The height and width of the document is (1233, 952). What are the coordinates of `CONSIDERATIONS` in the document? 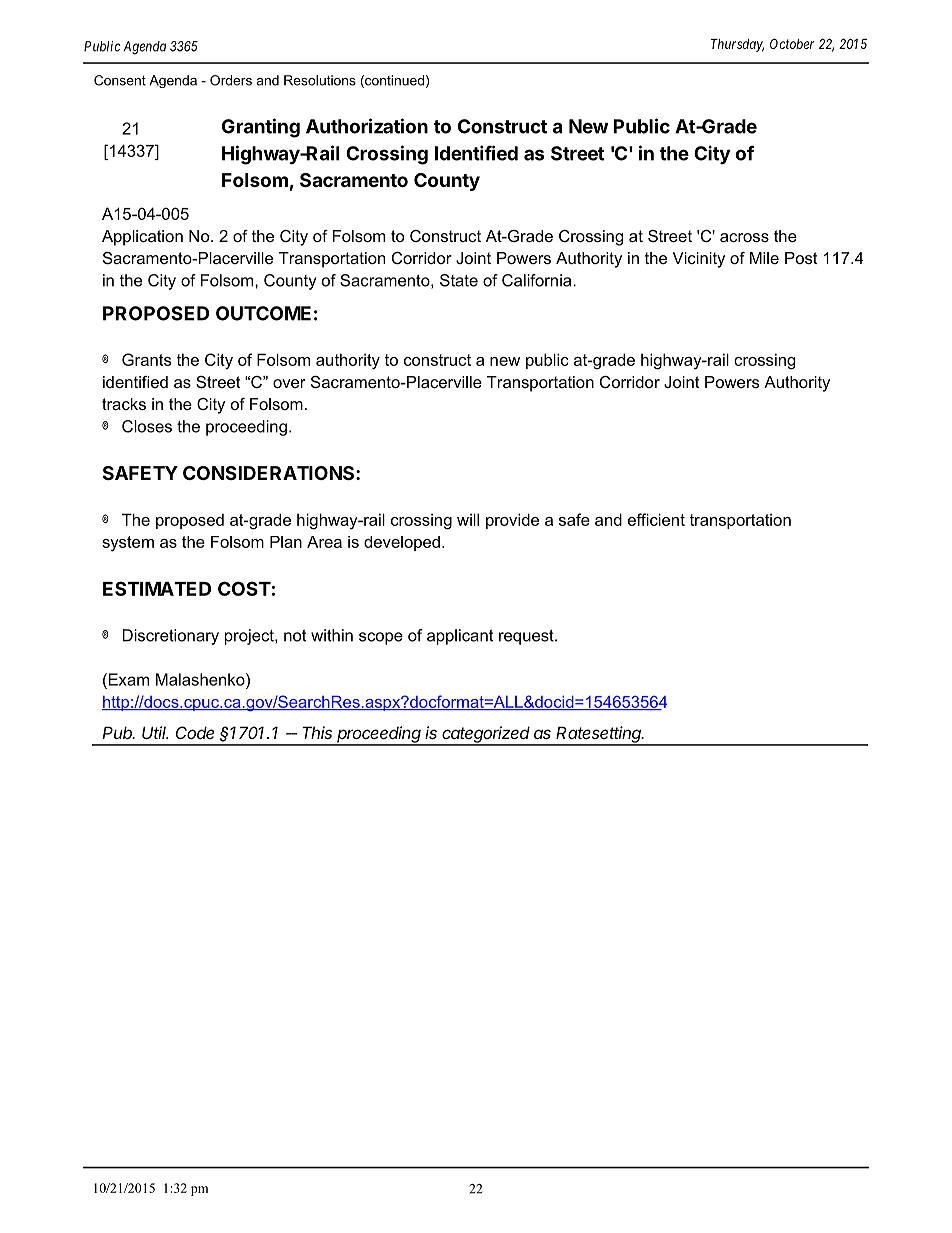 It's located at (270, 473).
